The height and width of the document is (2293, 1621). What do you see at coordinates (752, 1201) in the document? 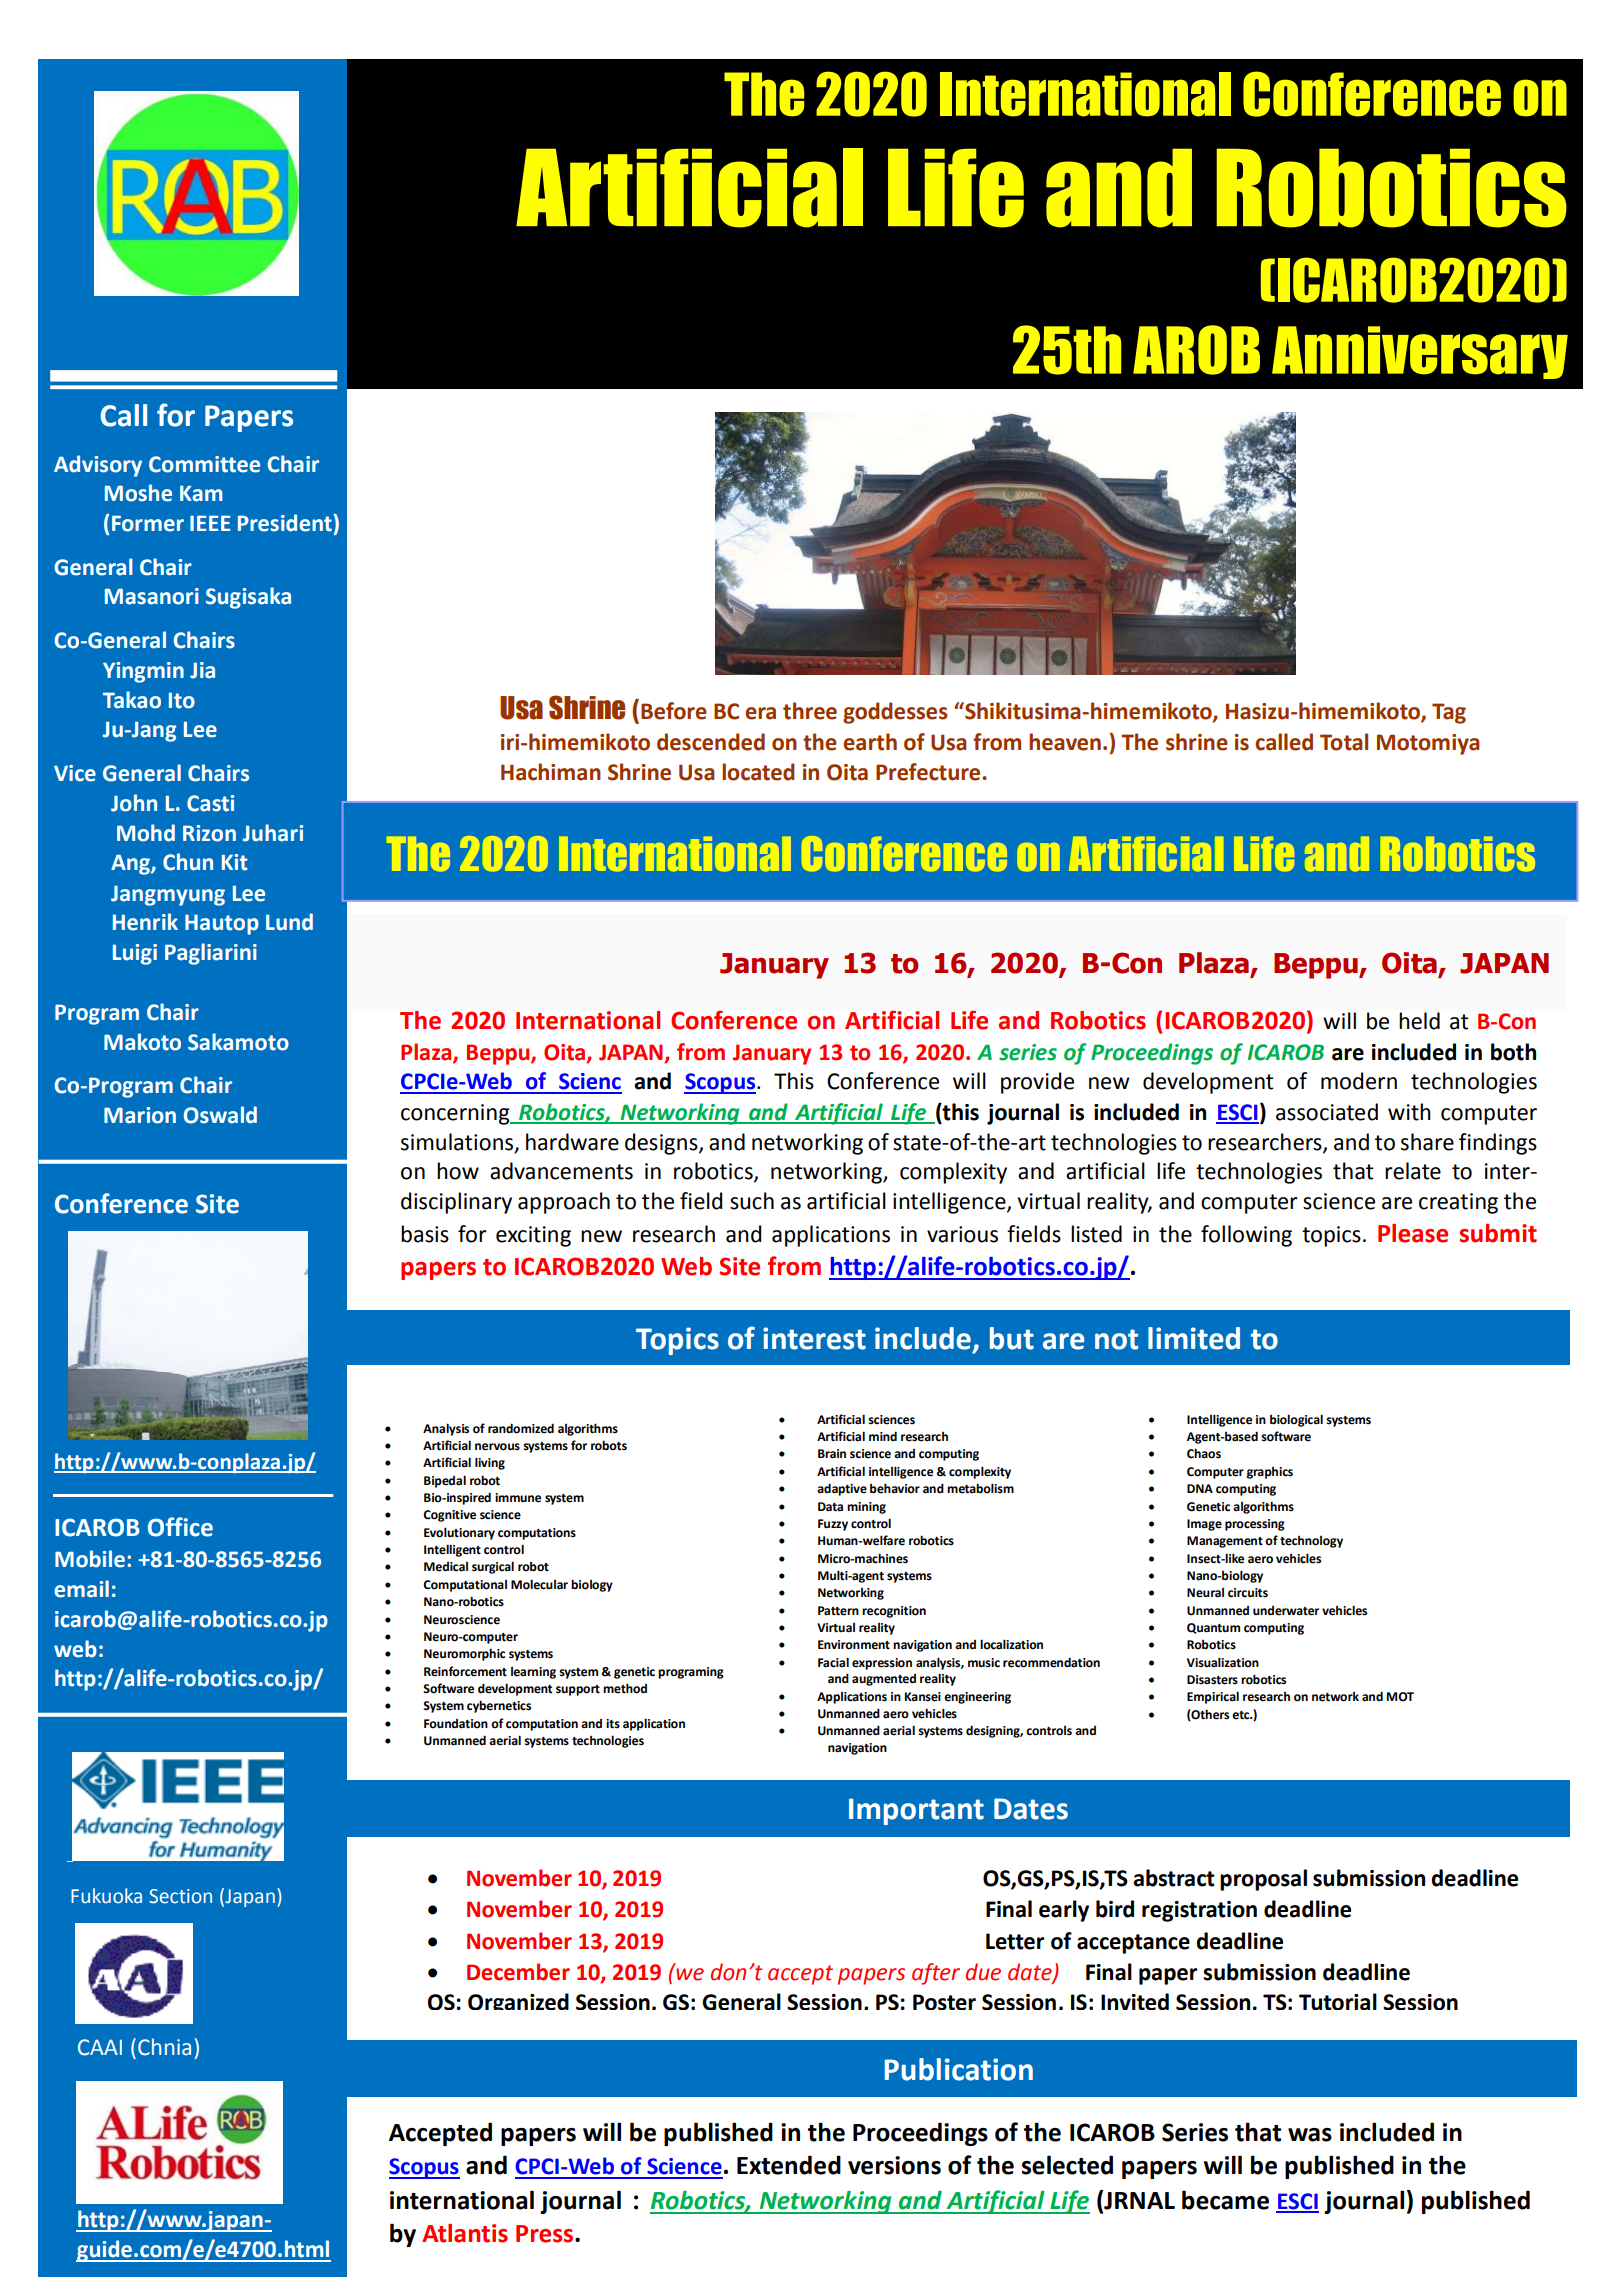
I see `such` at bounding box center [752, 1201].
